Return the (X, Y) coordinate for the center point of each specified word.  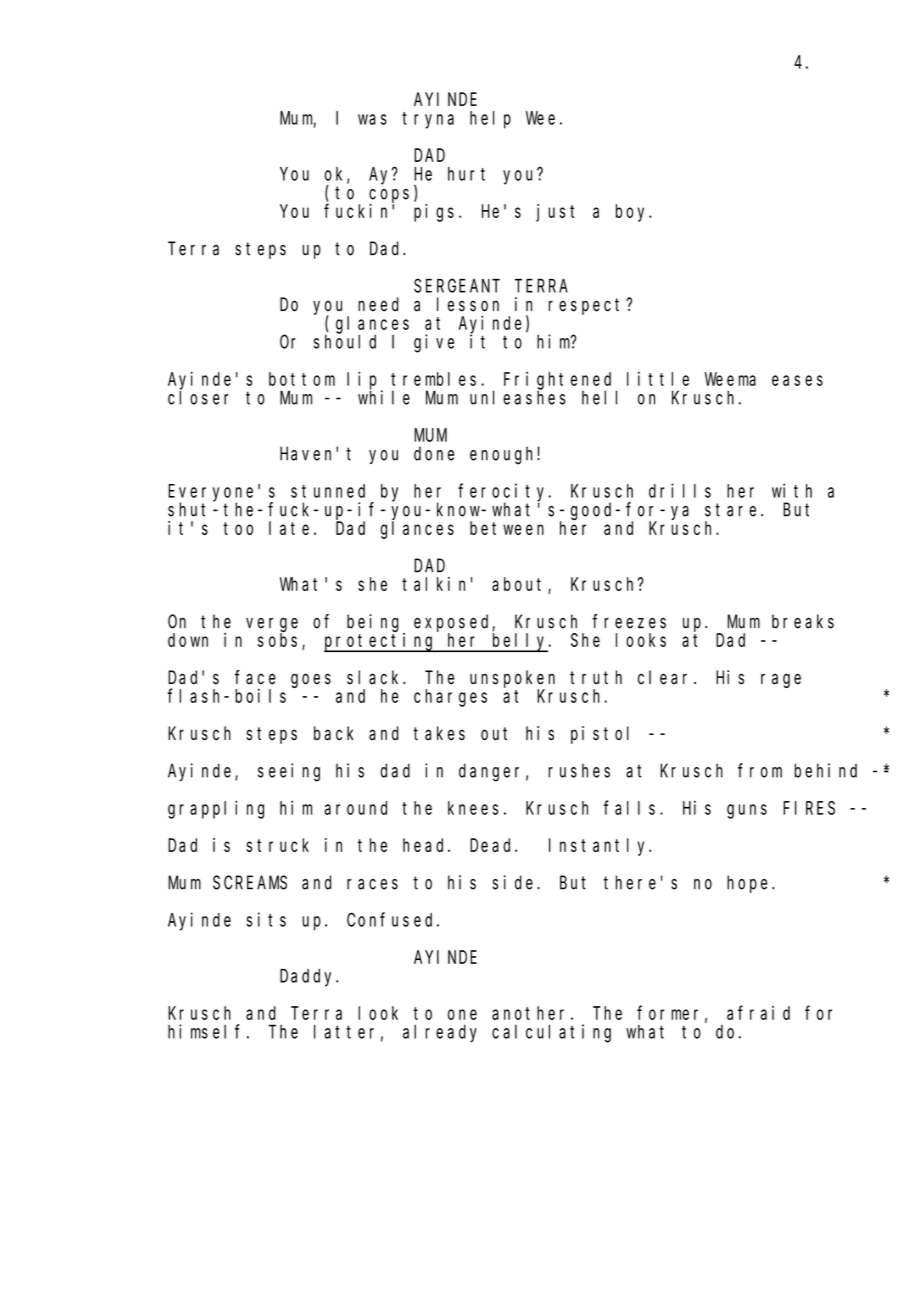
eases (797, 380)
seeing (289, 772)
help (490, 120)
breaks (803, 621)
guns (747, 811)
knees (473, 808)
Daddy (309, 978)
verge (272, 625)
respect (587, 306)
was (372, 119)
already (440, 1034)
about (520, 585)
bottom (302, 379)
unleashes (518, 397)
